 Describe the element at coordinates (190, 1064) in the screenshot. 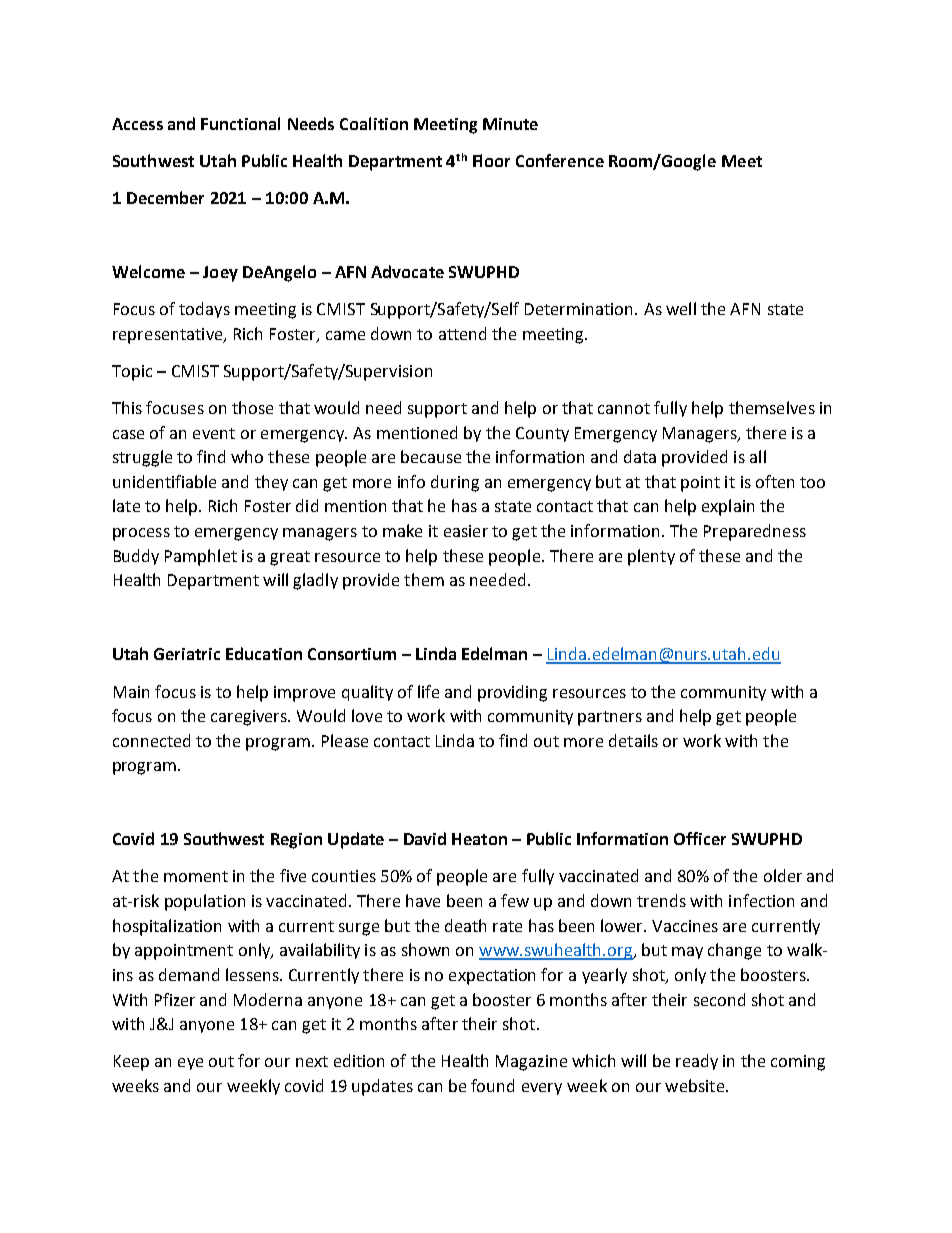

I see `eye` at that location.
